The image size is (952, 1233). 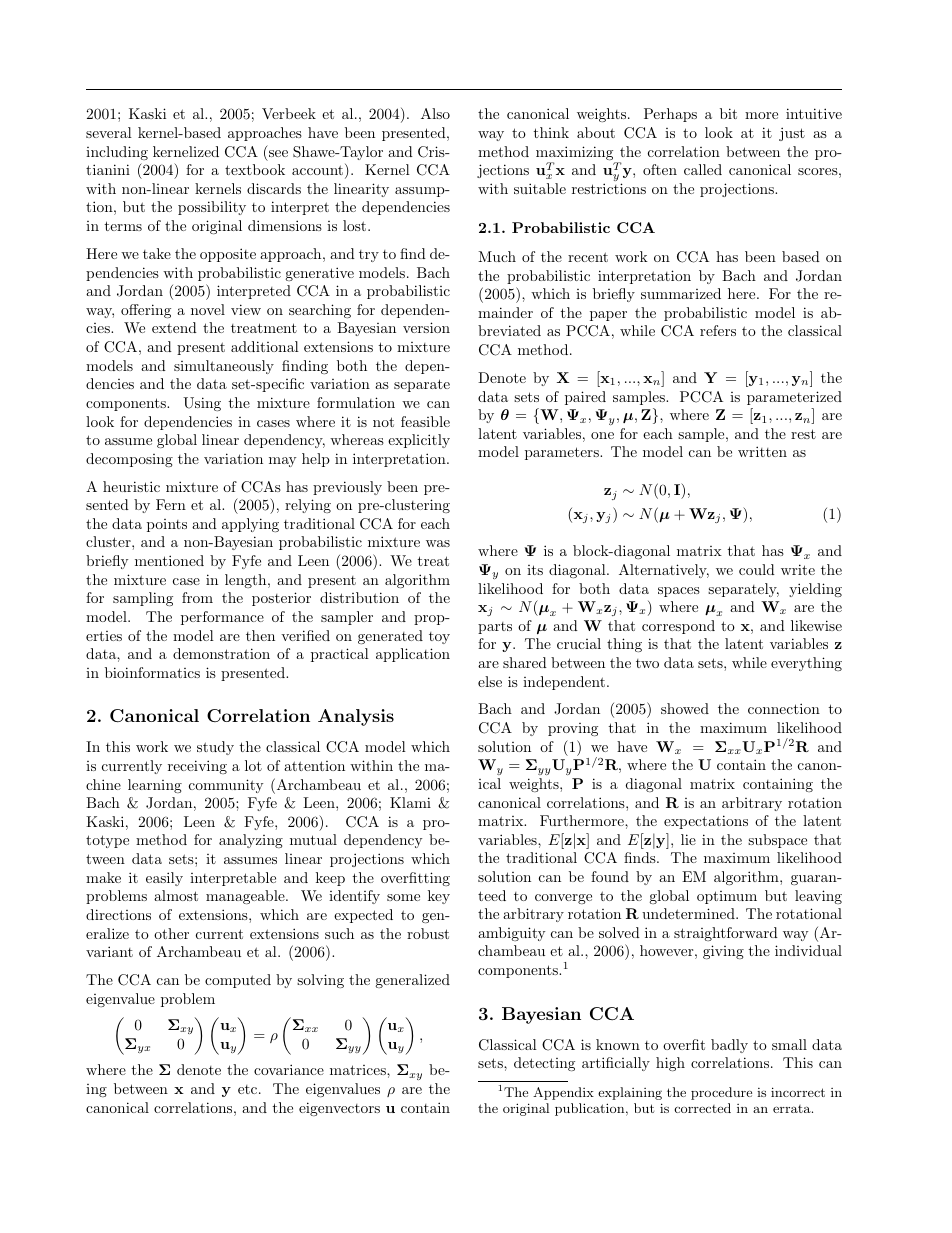 What do you see at coordinates (197, 597) in the page?
I see `from` at bounding box center [197, 597].
